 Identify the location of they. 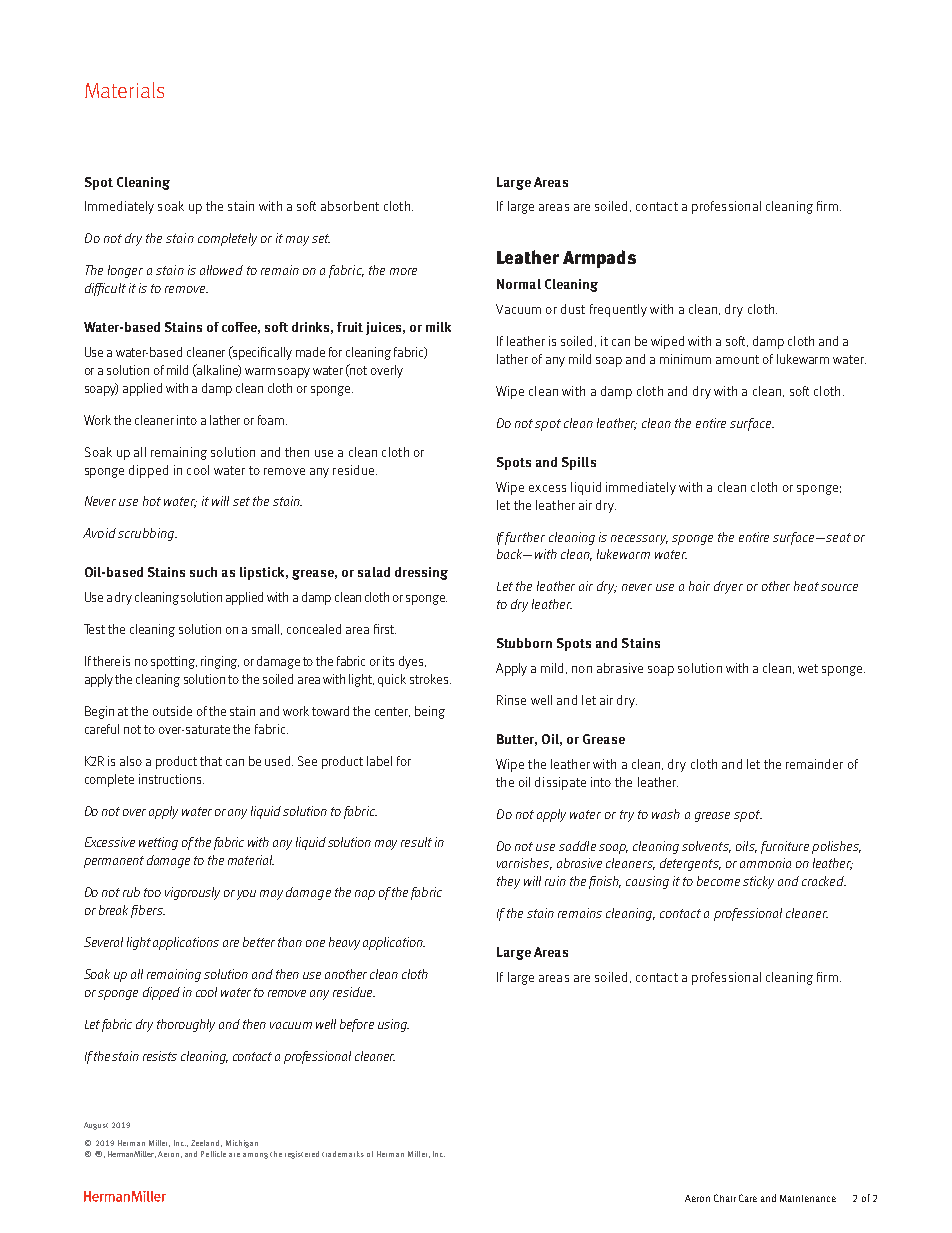
(508, 882).
